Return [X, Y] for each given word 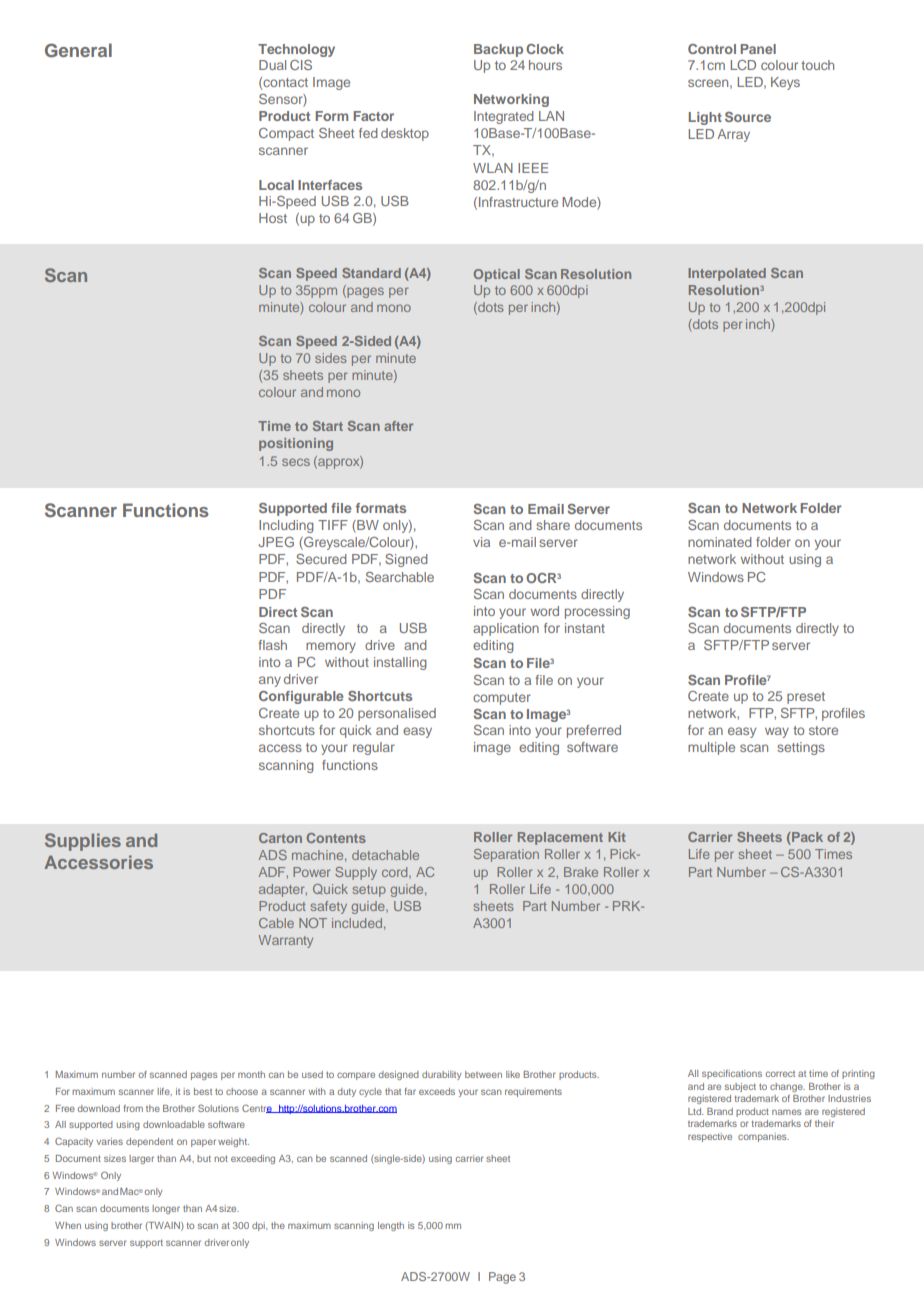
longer [166, 1209]
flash [272, 645]
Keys [785, 83]
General [78, 50]
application [506, 629]
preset [806, 698]
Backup [498, 50]
